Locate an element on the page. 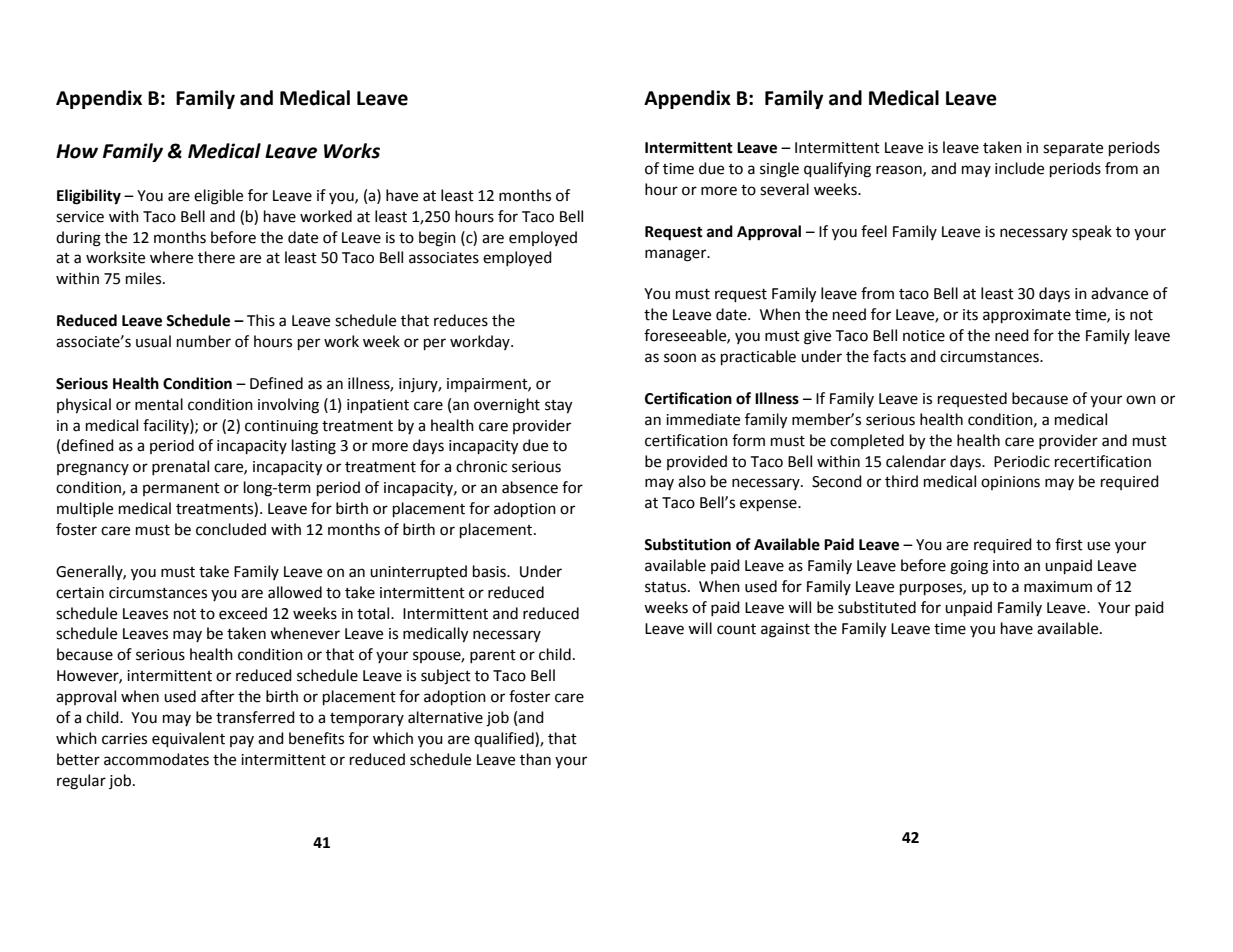 This page has width=1233, height=952. provided is located at coordinates (697, 462).
